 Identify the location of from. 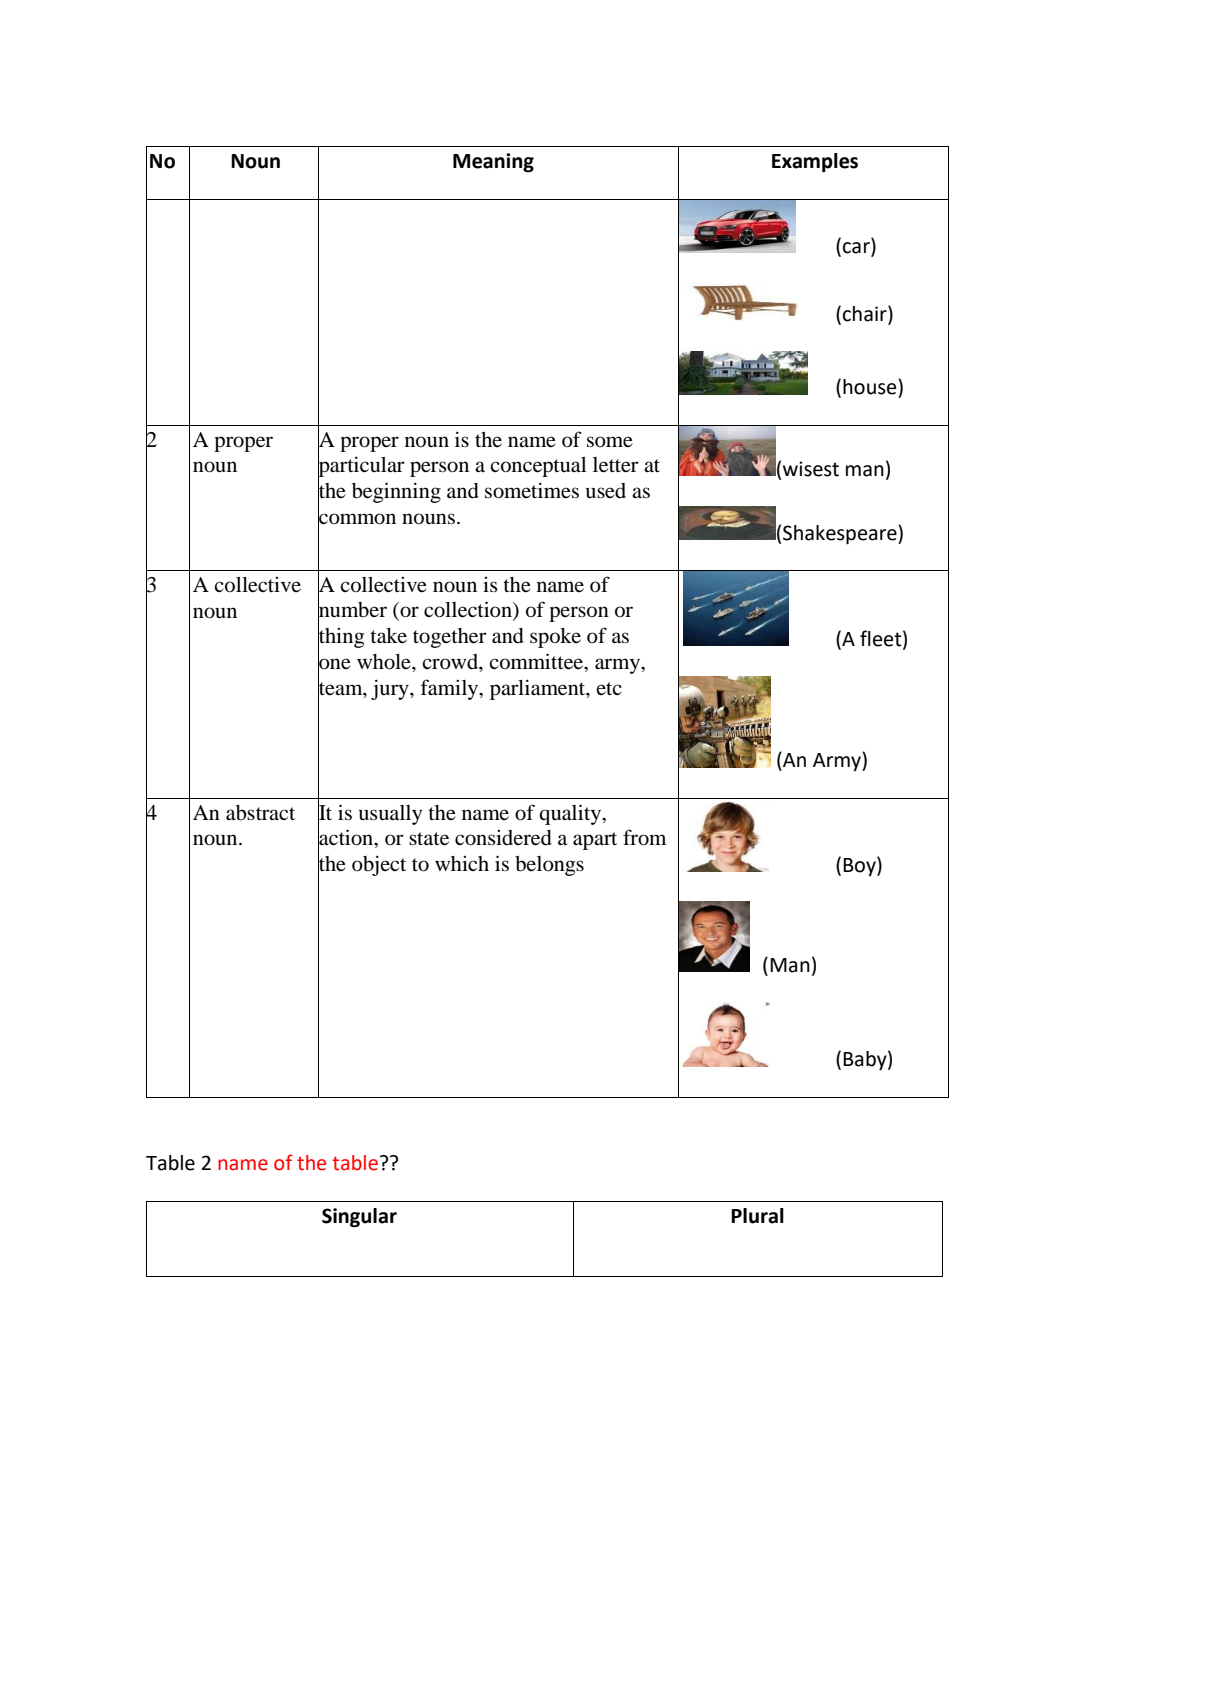
(644, 837).
